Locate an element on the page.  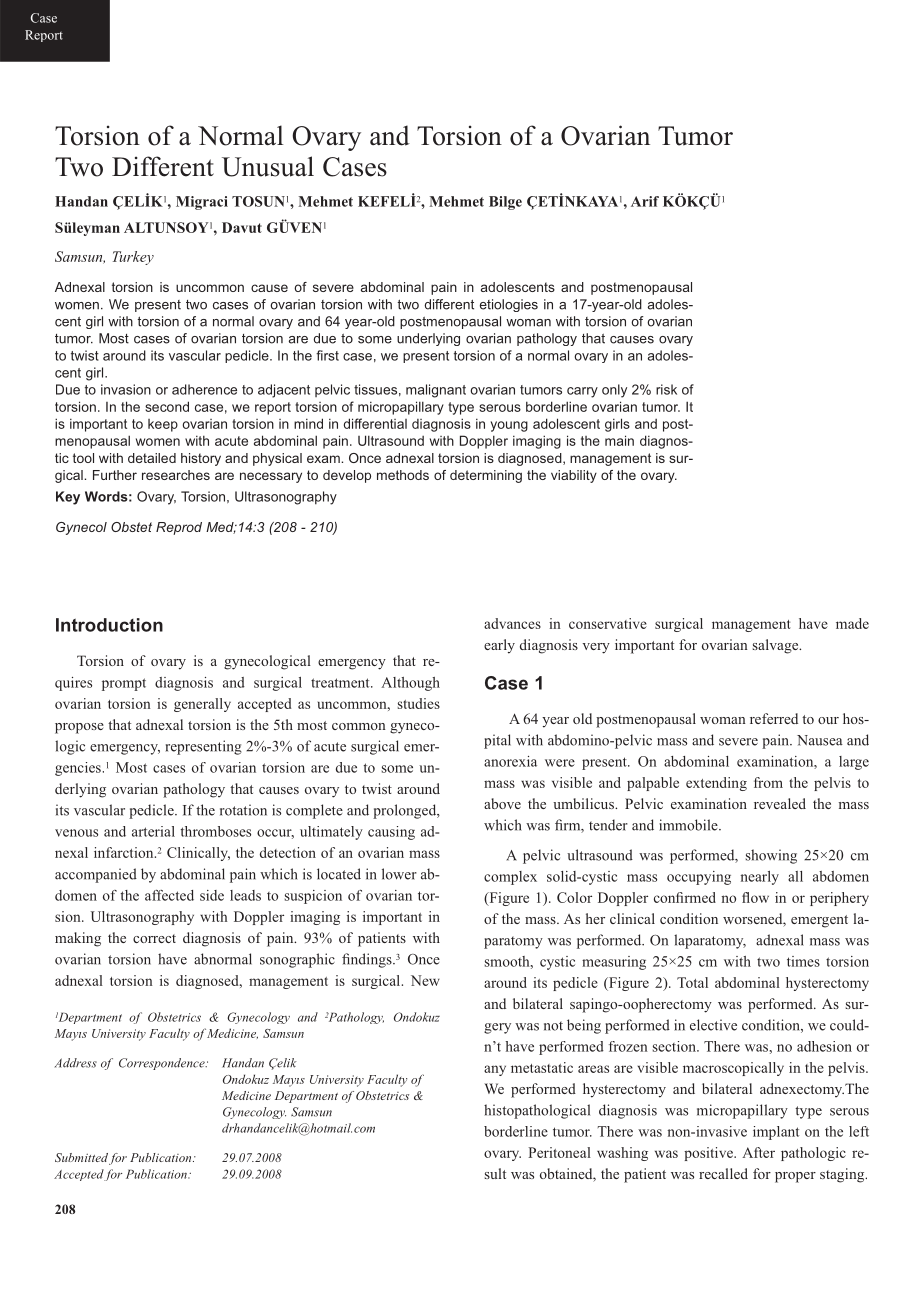
salvage is located at coordinates (777, 646).
